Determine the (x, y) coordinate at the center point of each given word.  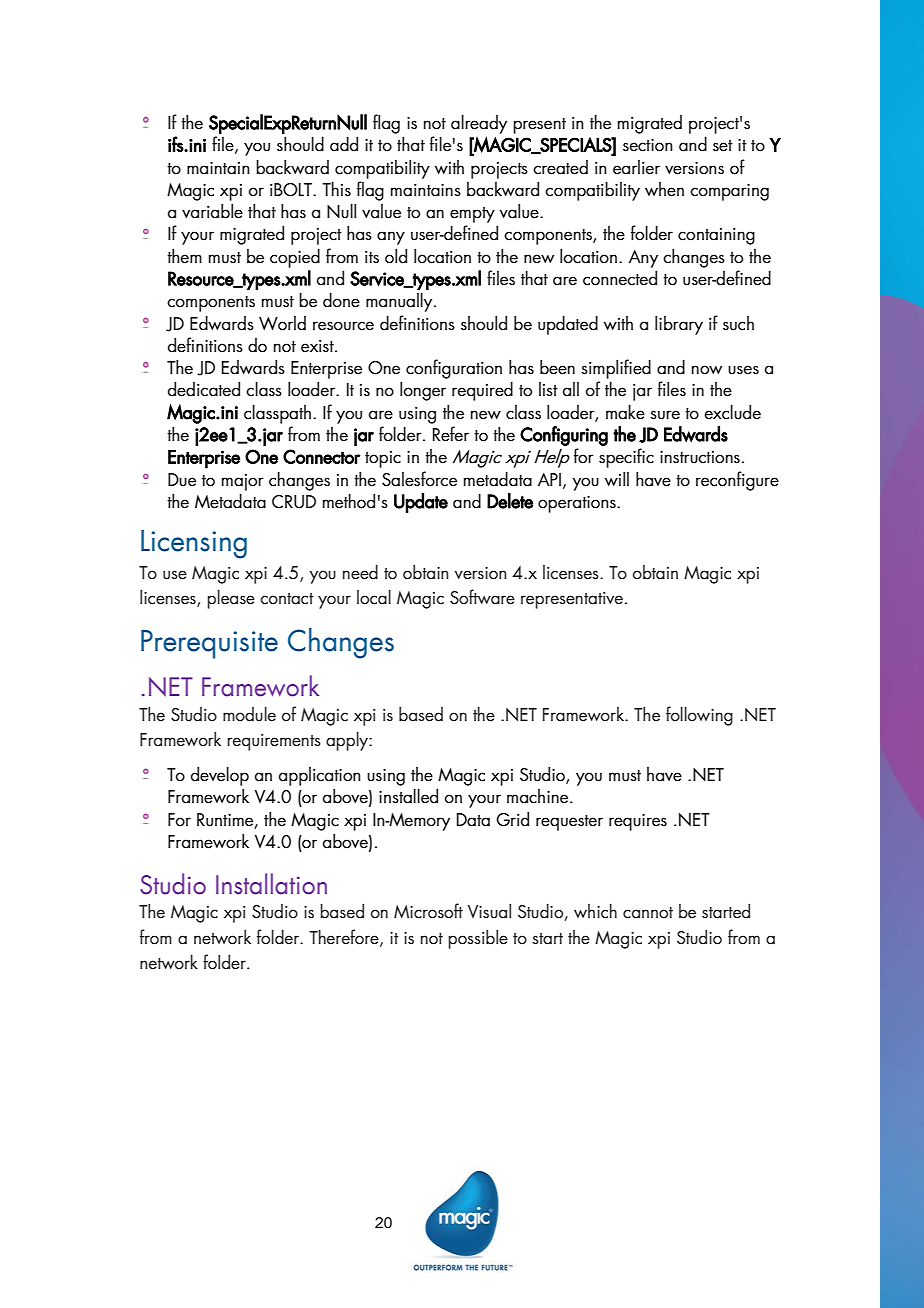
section (648, 145)
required (482, 391)
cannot (648, 913)
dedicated (204, 389)
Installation (271, 884)
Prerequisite (209, 644)
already (479, 124)
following (699, 716)
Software (482, 597)
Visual (489, 911)
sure (665, 415)
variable (212, 211)
